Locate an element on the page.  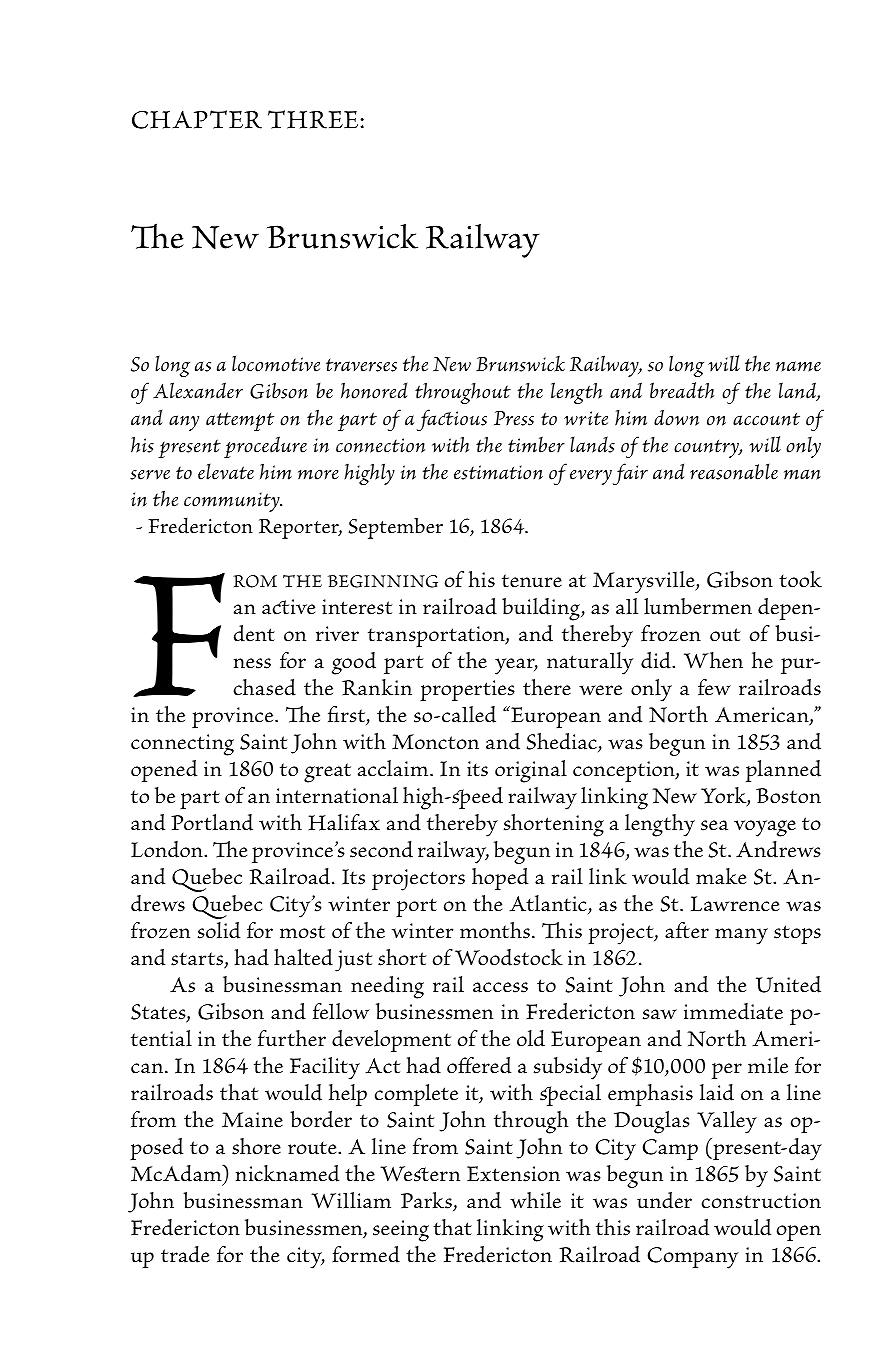
Three is located at coordinates (314, 119).
